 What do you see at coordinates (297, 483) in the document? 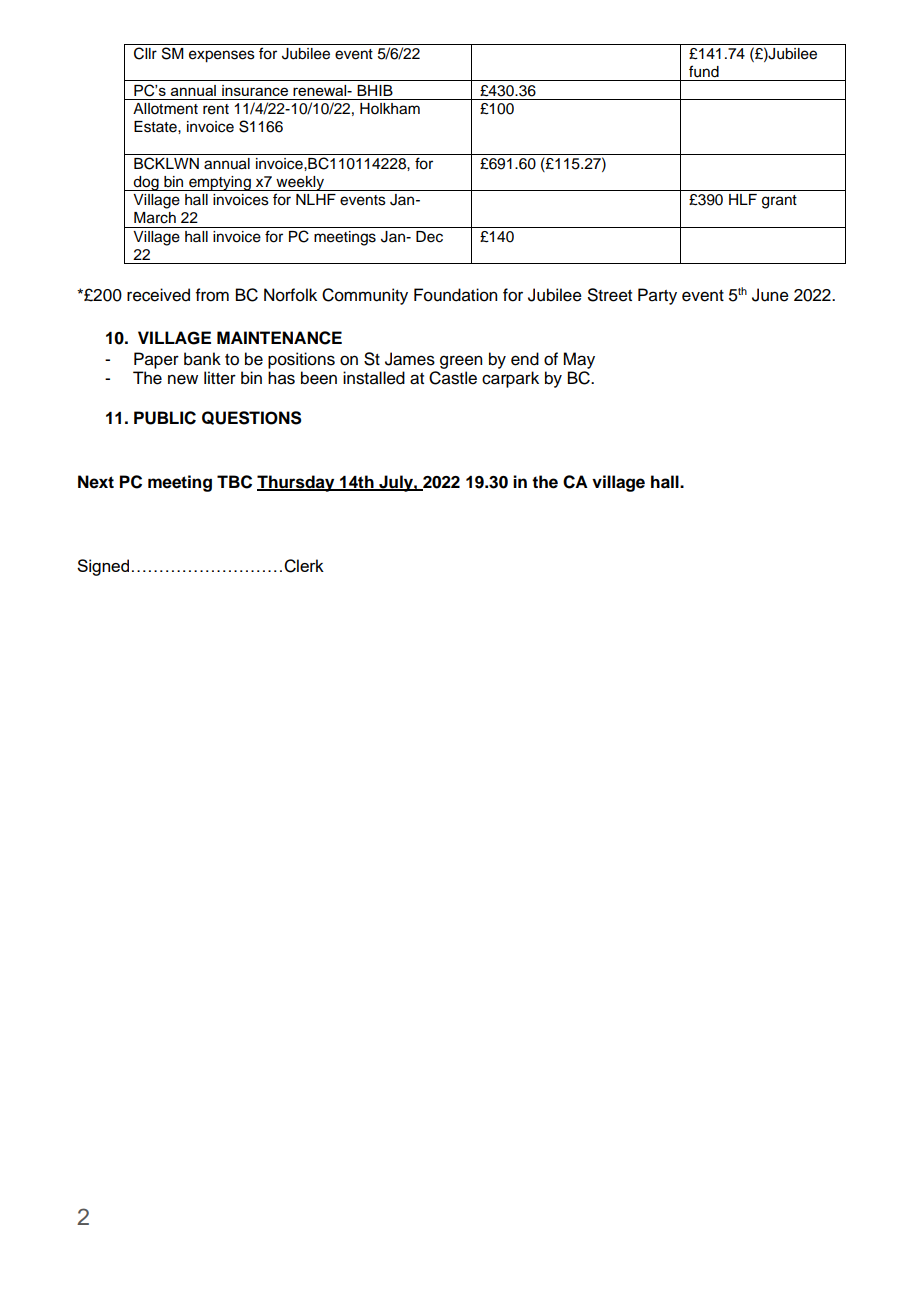
I see `Thursday` at bounding box center [297, 483].
